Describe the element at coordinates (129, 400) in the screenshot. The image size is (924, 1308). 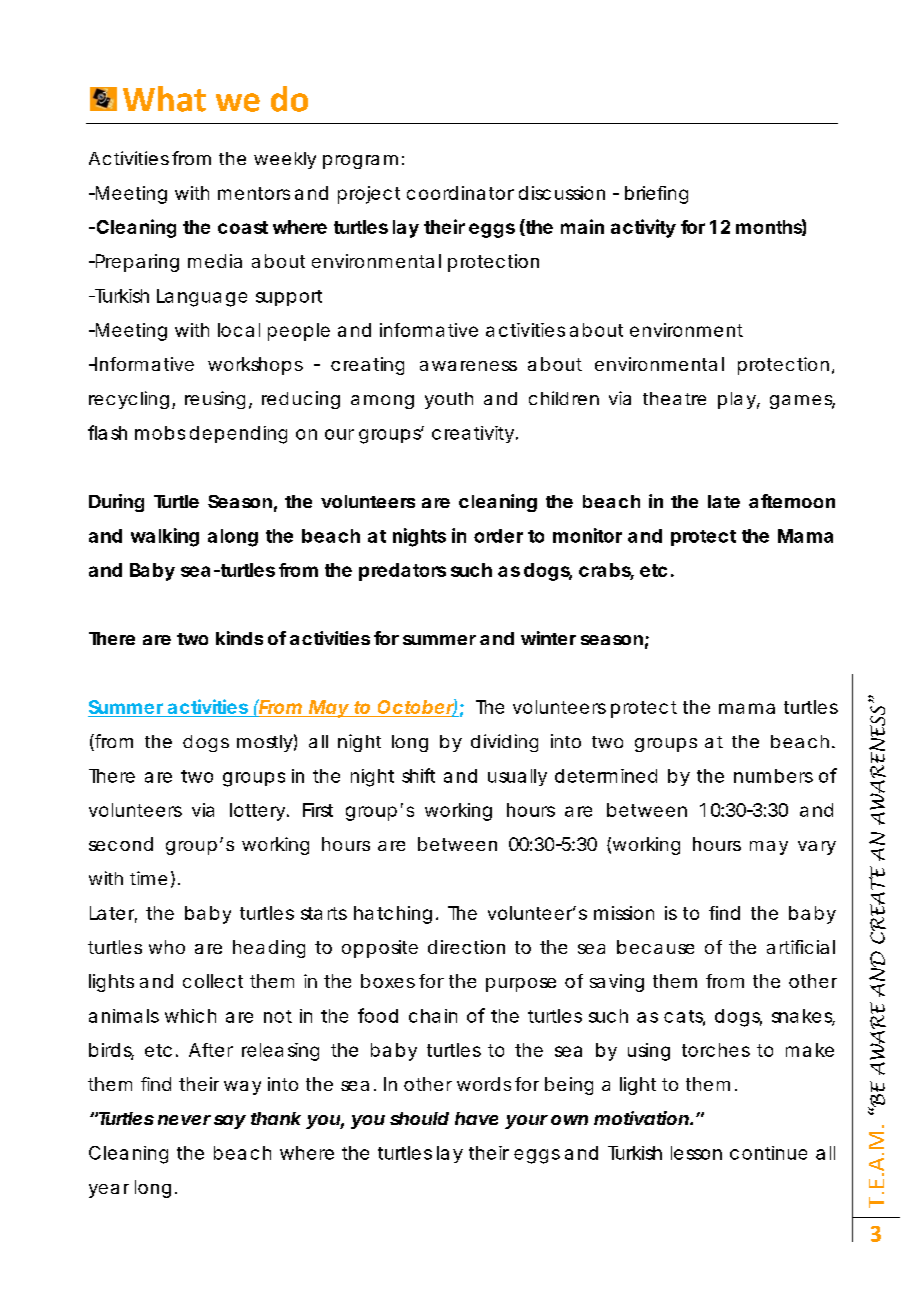
I see `recycling` at that location.
